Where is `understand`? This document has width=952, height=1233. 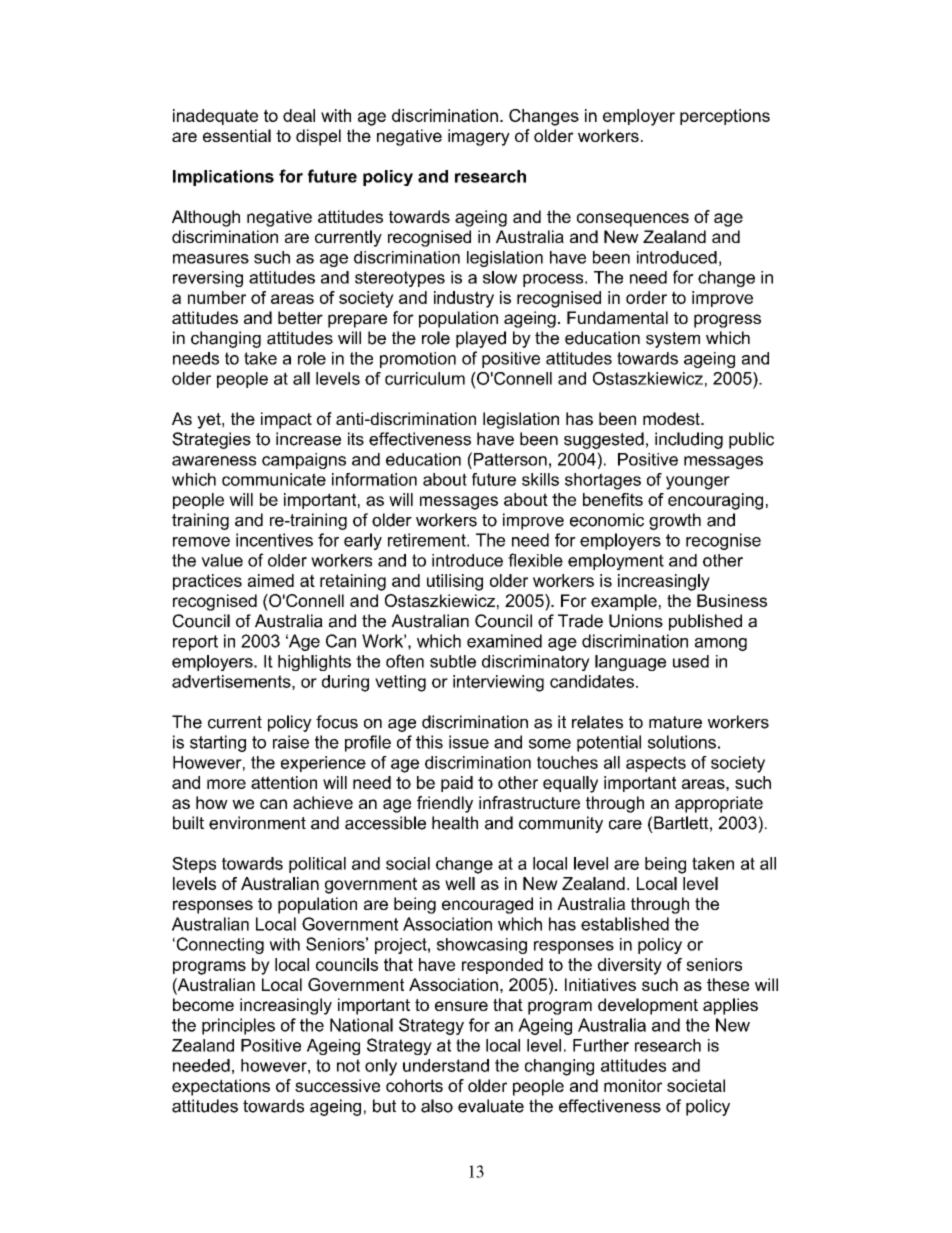
understand is located at coordinates (446, 1065).
